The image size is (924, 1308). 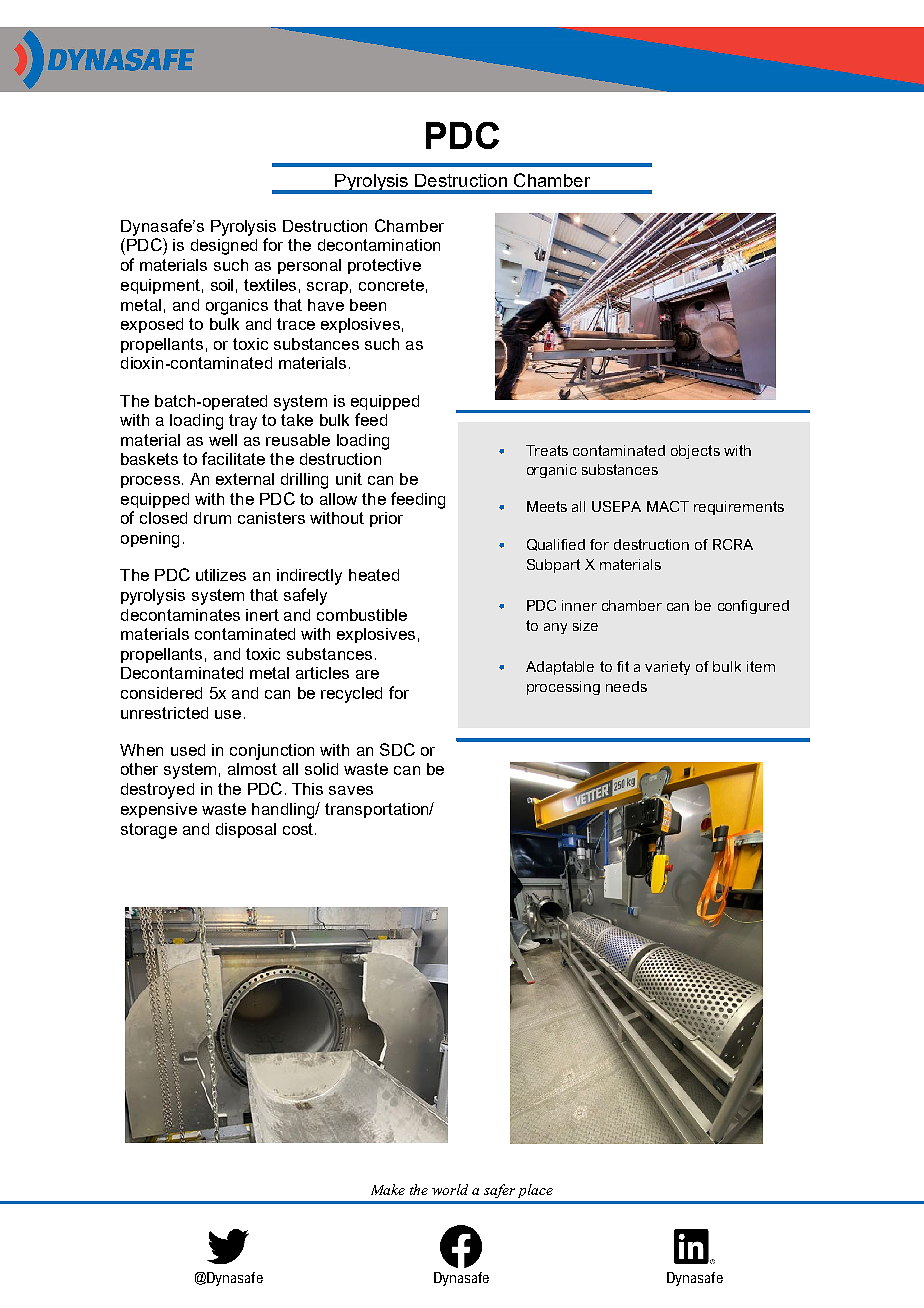 I want to click on used, so click(x=188, y=750).
